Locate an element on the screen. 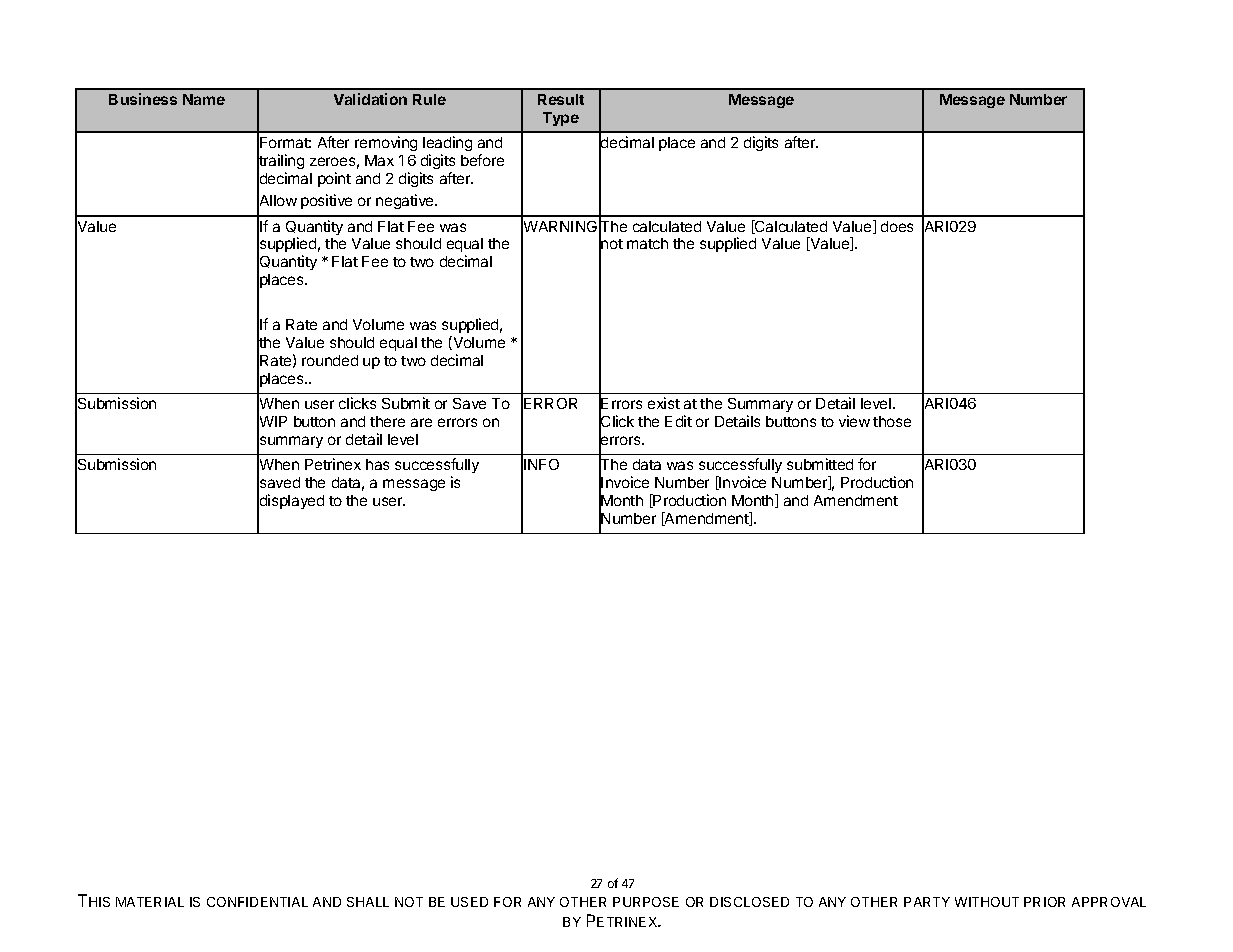 Image resolution: width=1233 pixels, height=952 pixels. PURPOSE is located at coordinates (646, 902).
